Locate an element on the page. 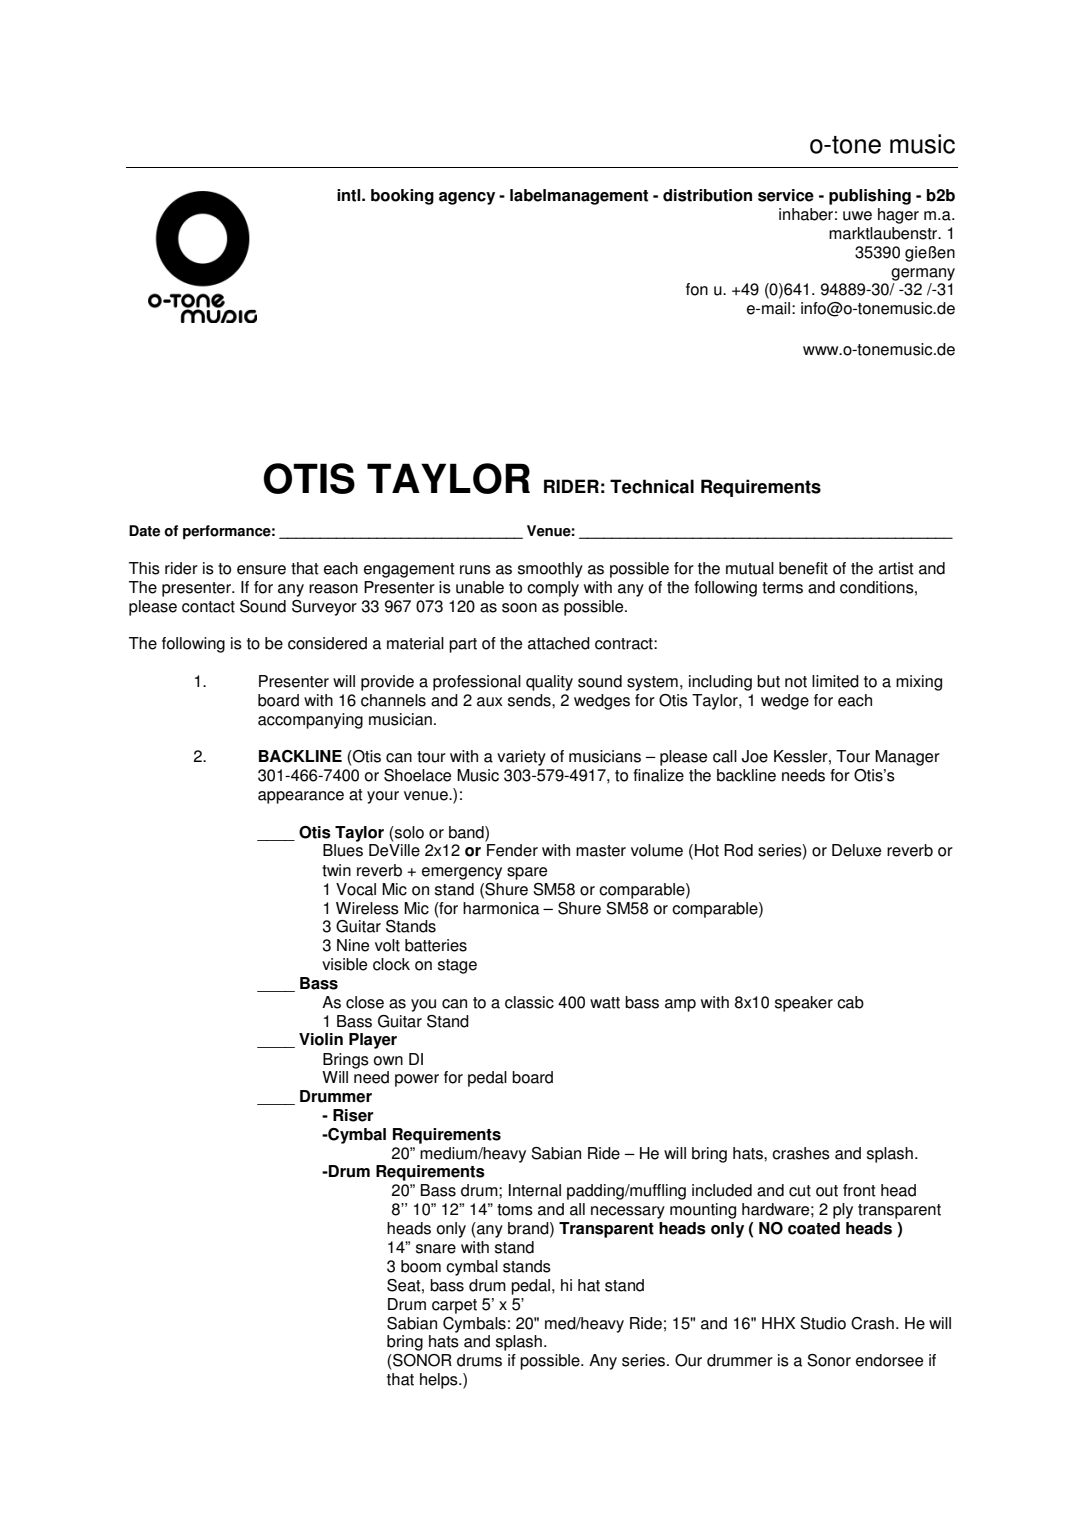 The height and width of the image is (1535, 1084). visible is located at coordinates (344, 964).
